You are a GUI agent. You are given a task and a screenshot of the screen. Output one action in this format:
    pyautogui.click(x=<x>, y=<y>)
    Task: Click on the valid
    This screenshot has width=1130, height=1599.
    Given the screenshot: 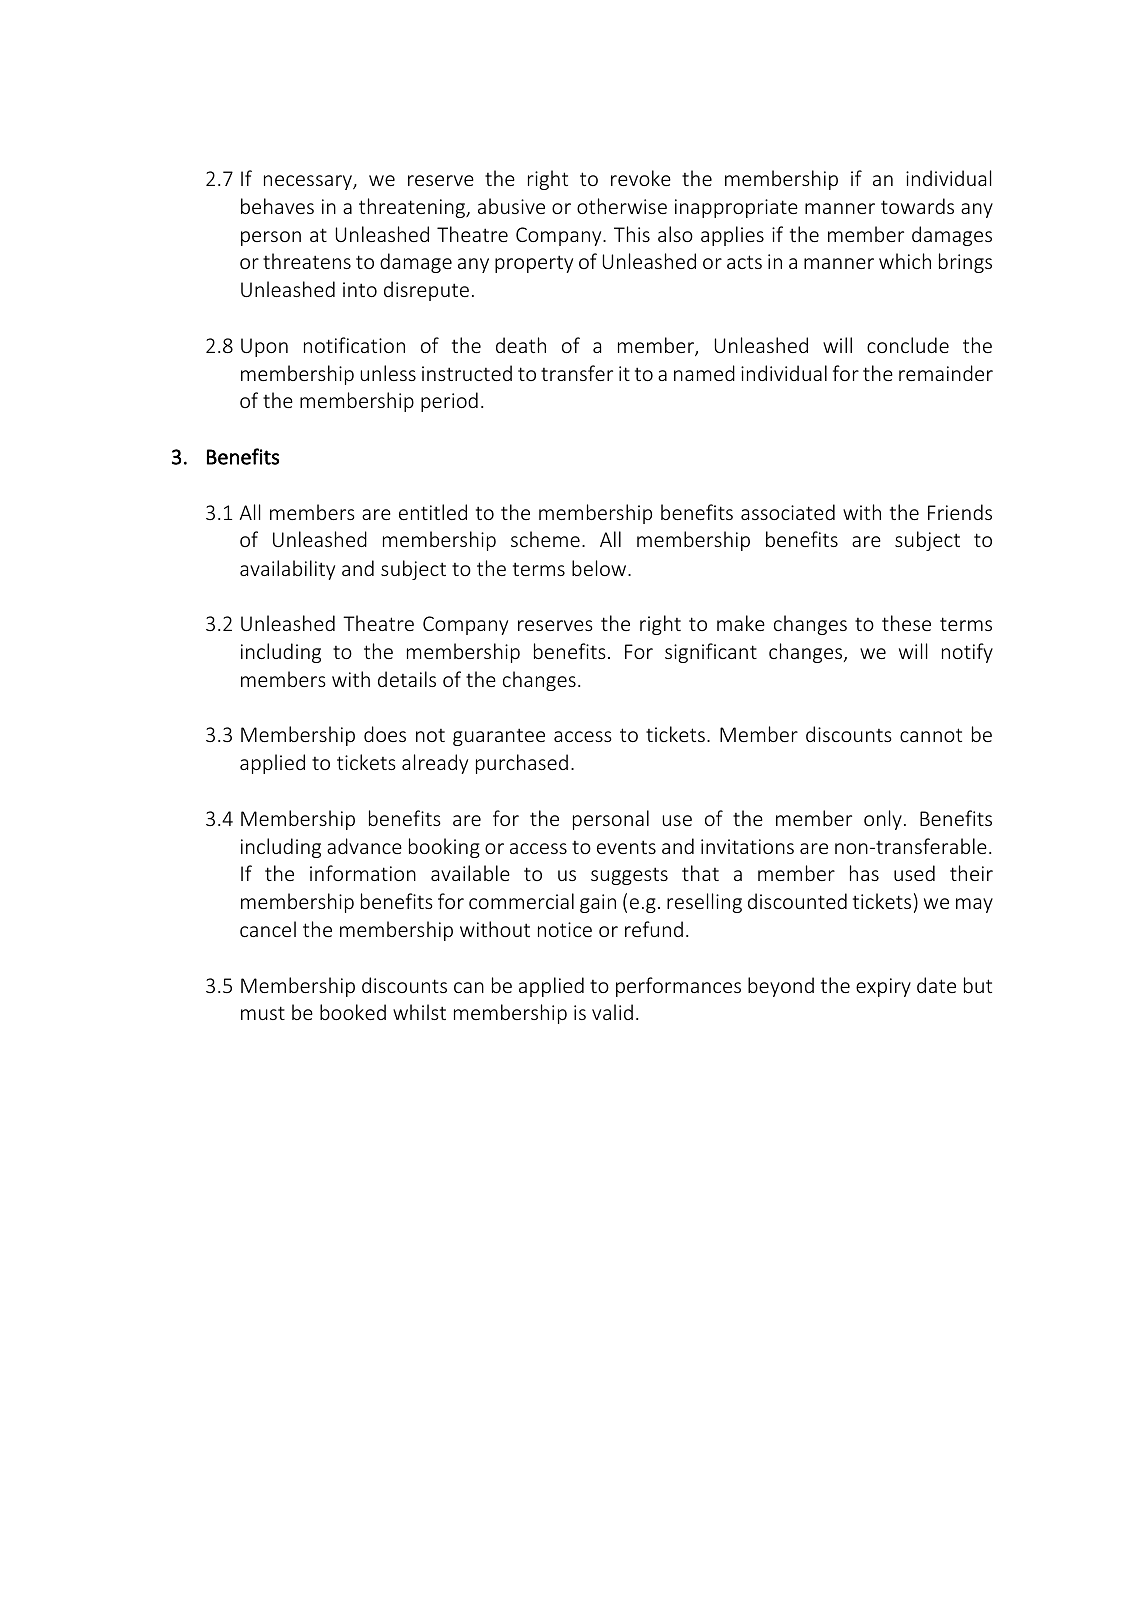 What is the action you would take?
    pyautogui.click(x=612, y=1012)
